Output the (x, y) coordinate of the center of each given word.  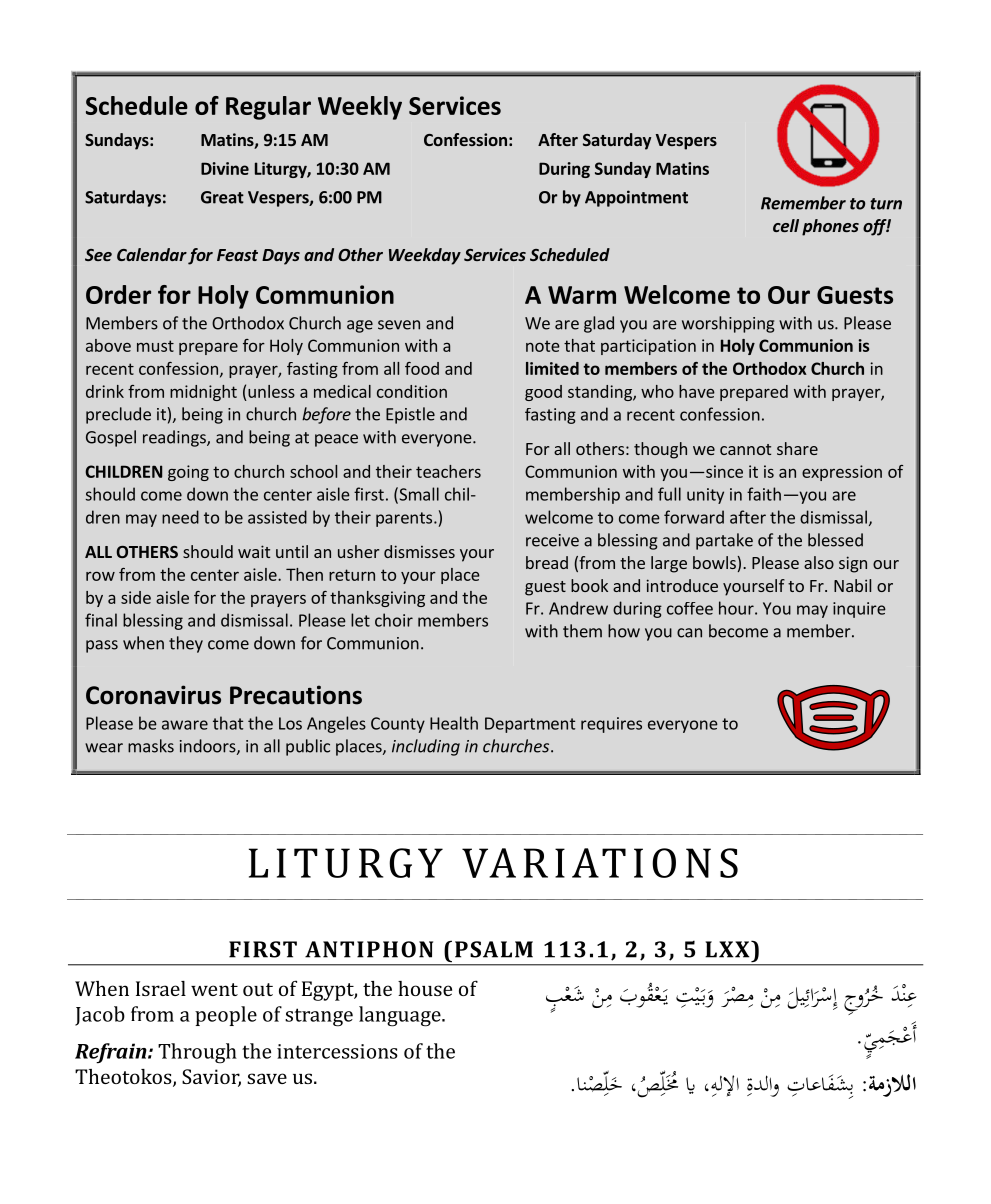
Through (197, 1053)
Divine (225, 168)
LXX (728, 949)
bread (547, 562)
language (401, 1016)
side (136, 597)
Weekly (360, 108)
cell (786, 225)
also (819, 562)
